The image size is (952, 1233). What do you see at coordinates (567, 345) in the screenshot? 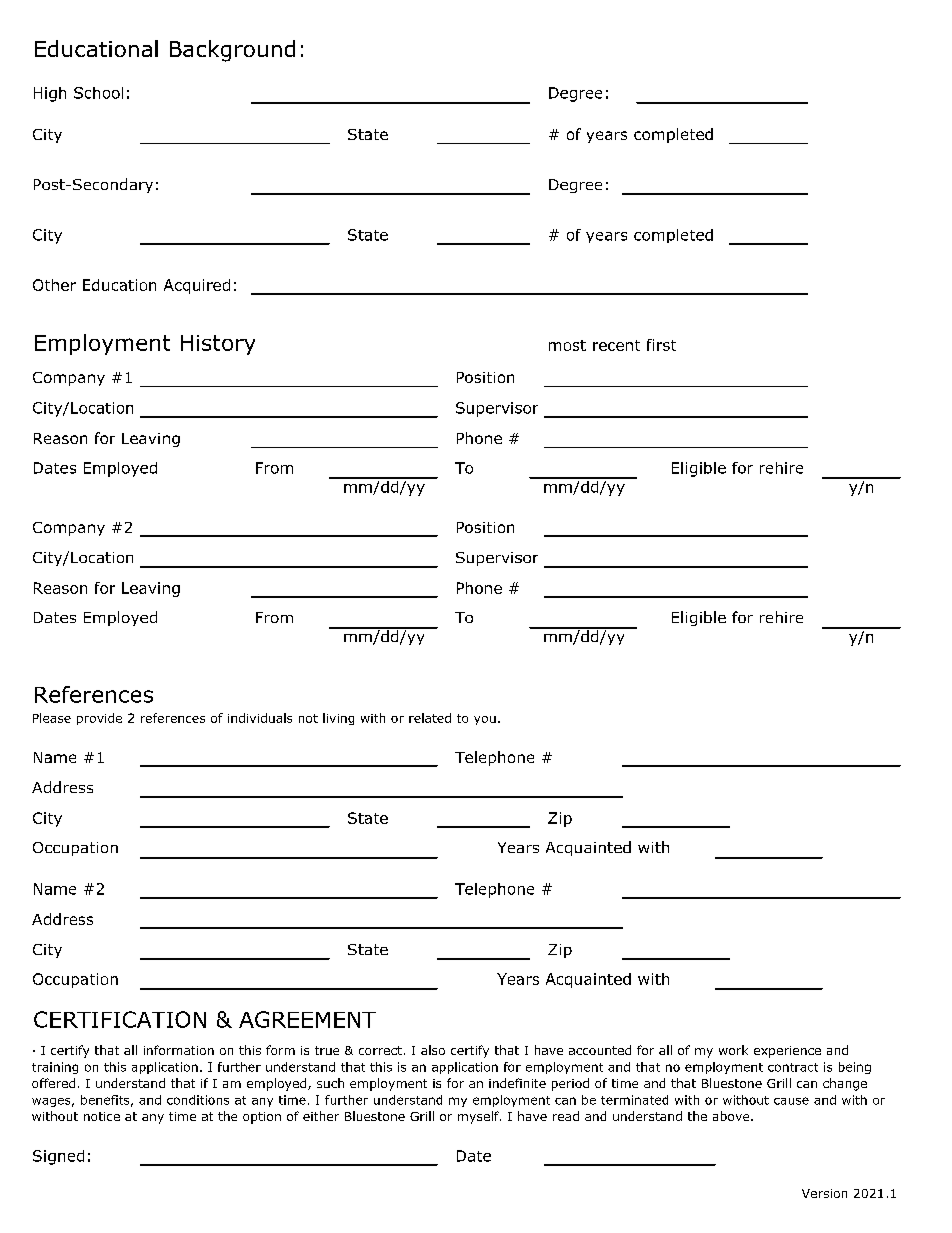
I see `most` at bounding box center [567, 345].
